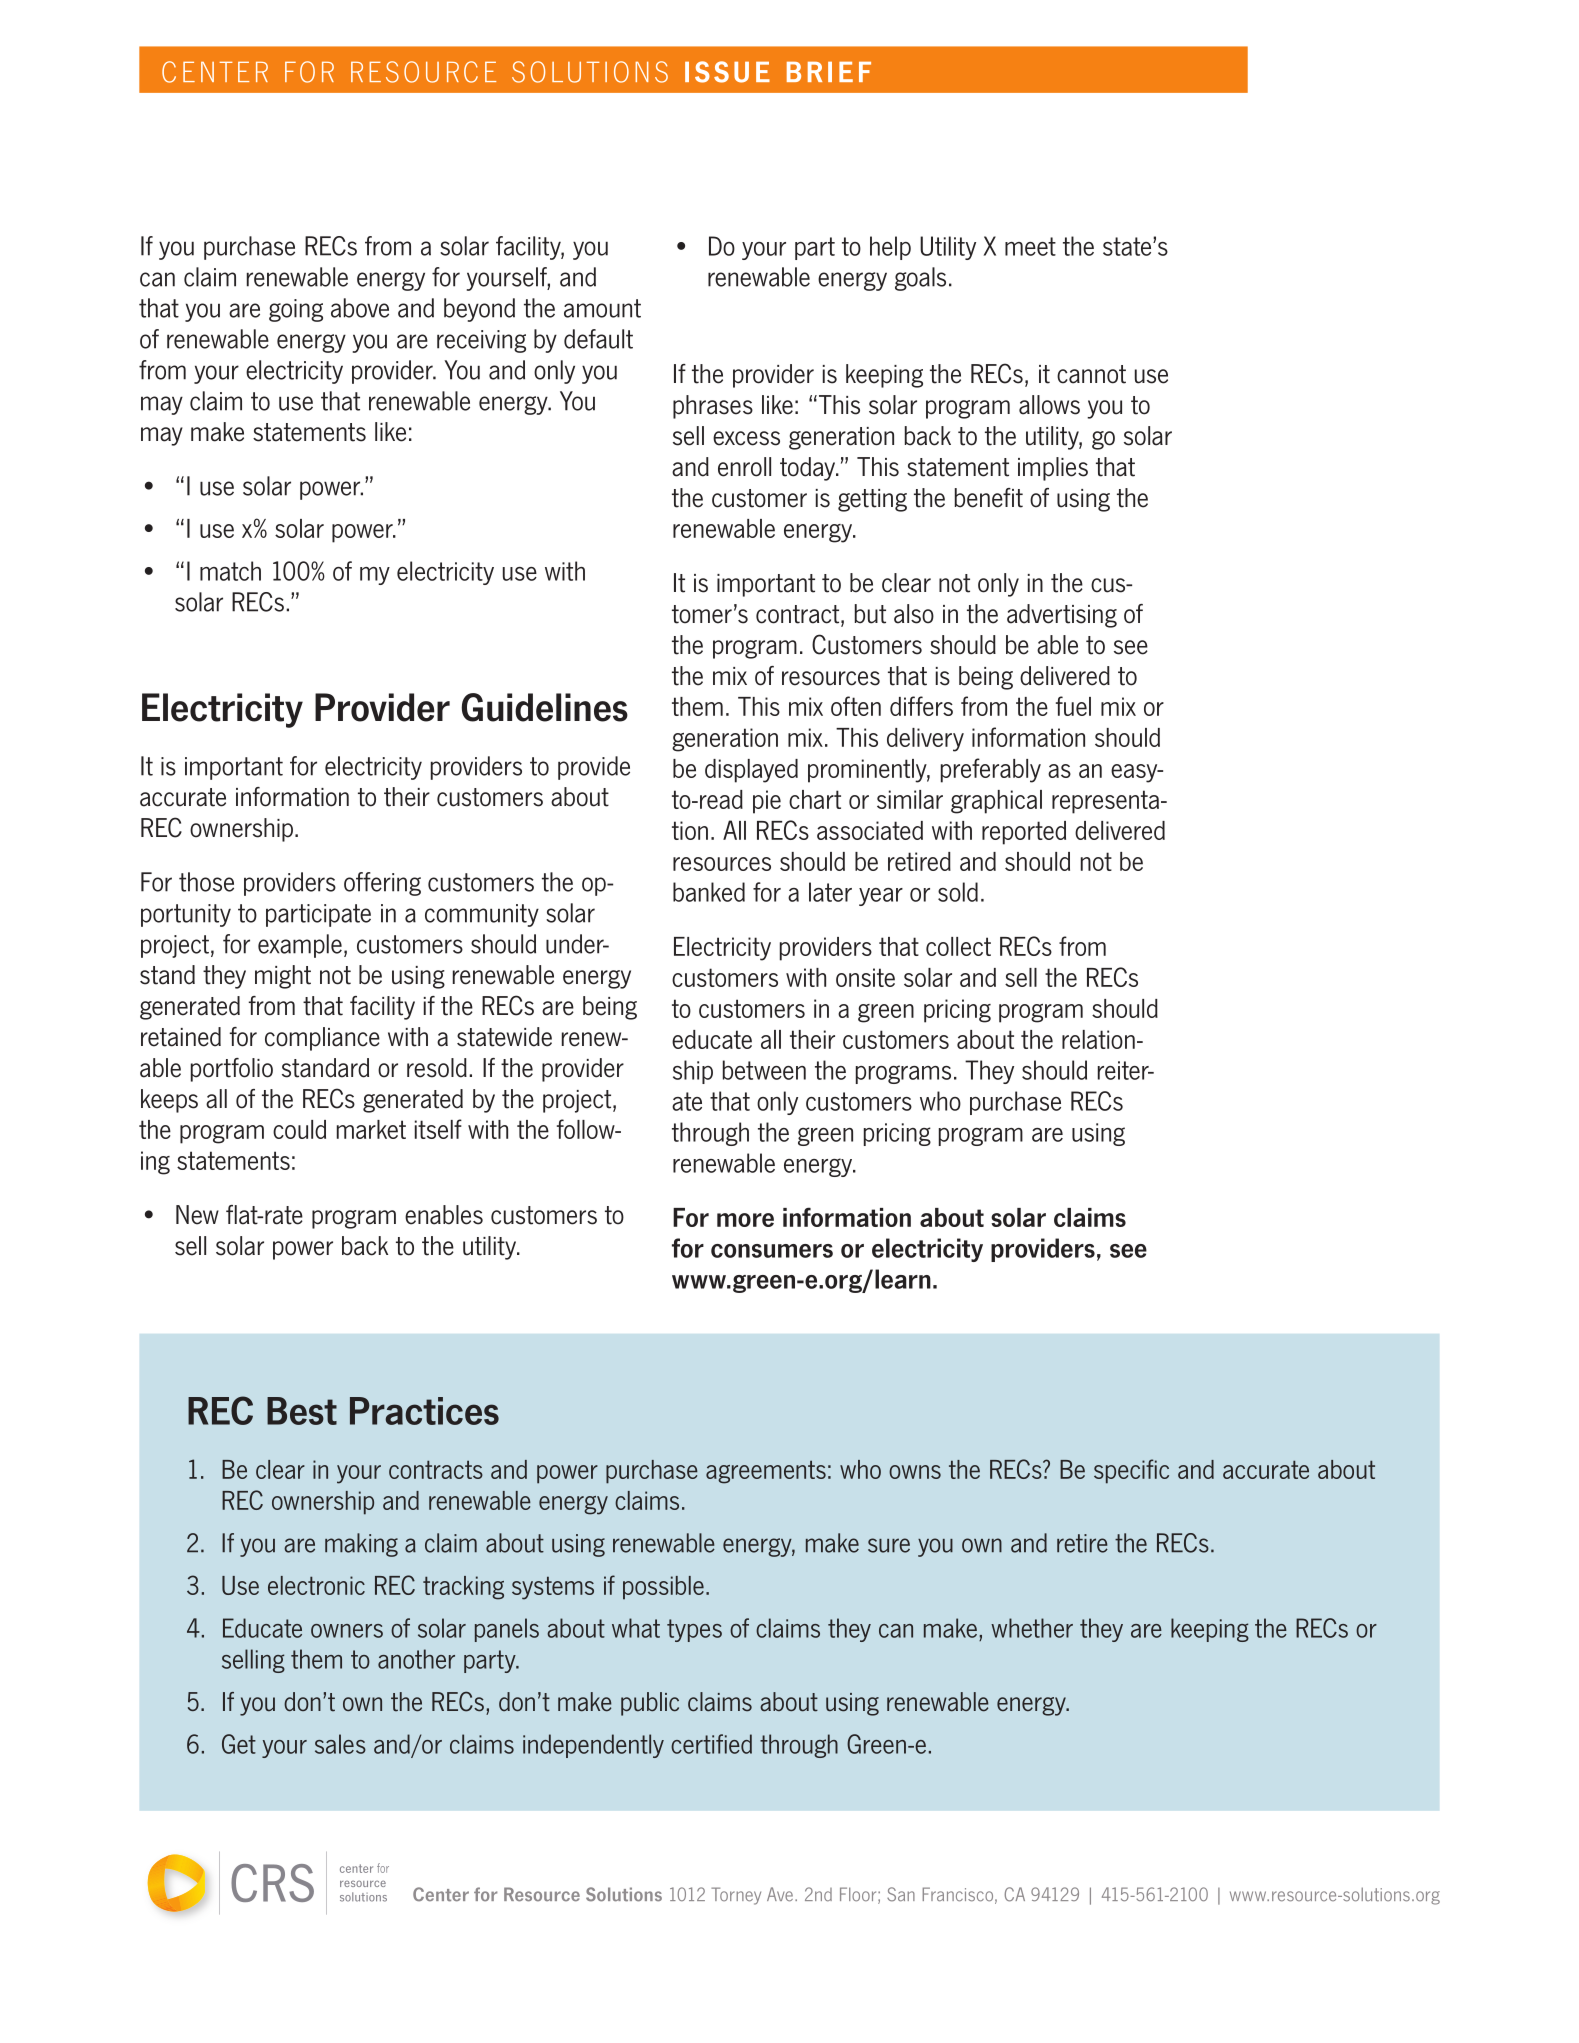 This image has width=1579, height=2043. What do you see at coordinates (1030, 246) in the image?
I see `meet` at bounding box center [1030, 246].
